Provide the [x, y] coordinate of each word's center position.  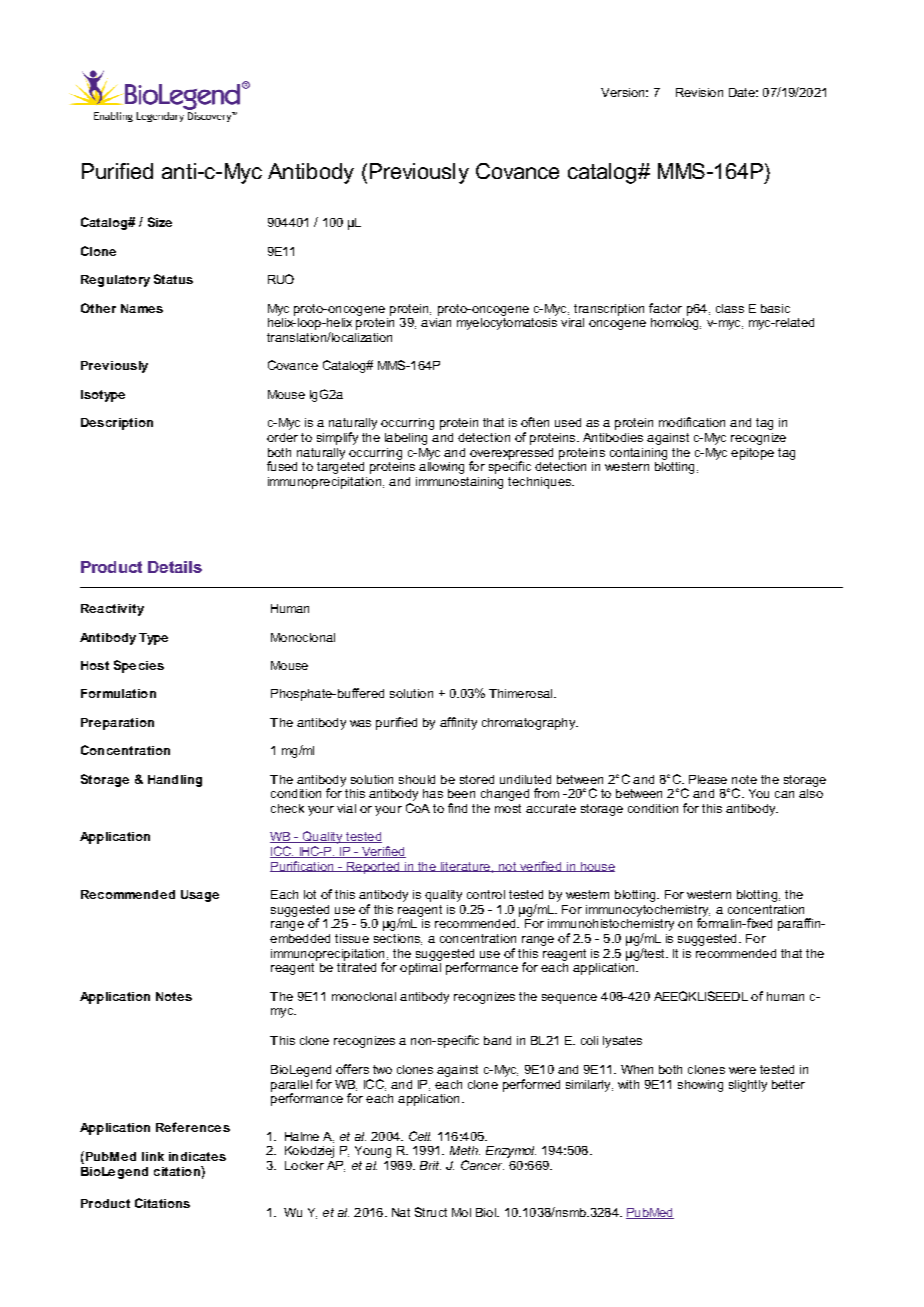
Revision [699, 92]
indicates [197, 1156]
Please [708, 779]
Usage [200, 896]
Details [175, 567]
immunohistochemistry [611, 925]
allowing [441, 466]
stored [477, 779]
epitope [752, 454]
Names [142, 308]
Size [160, 222]
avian [436, 321]
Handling [175, 781]
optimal [420, 967]
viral [572, 322]
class [730, 308]
